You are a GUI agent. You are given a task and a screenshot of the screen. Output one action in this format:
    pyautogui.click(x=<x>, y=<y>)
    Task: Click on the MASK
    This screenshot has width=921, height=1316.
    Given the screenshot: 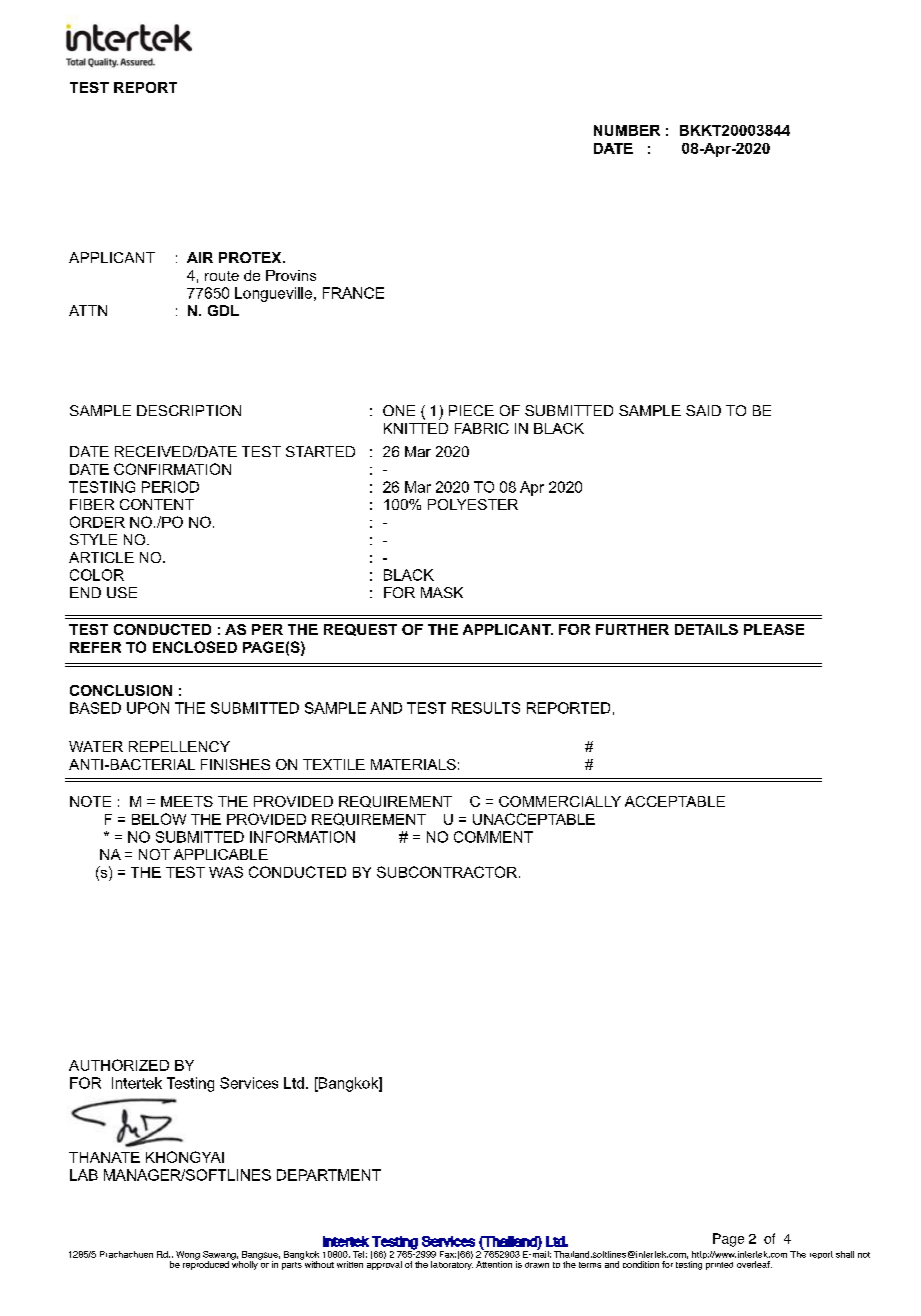 What is the action you would take?
    pyautogui.click(x=442, y=592)
